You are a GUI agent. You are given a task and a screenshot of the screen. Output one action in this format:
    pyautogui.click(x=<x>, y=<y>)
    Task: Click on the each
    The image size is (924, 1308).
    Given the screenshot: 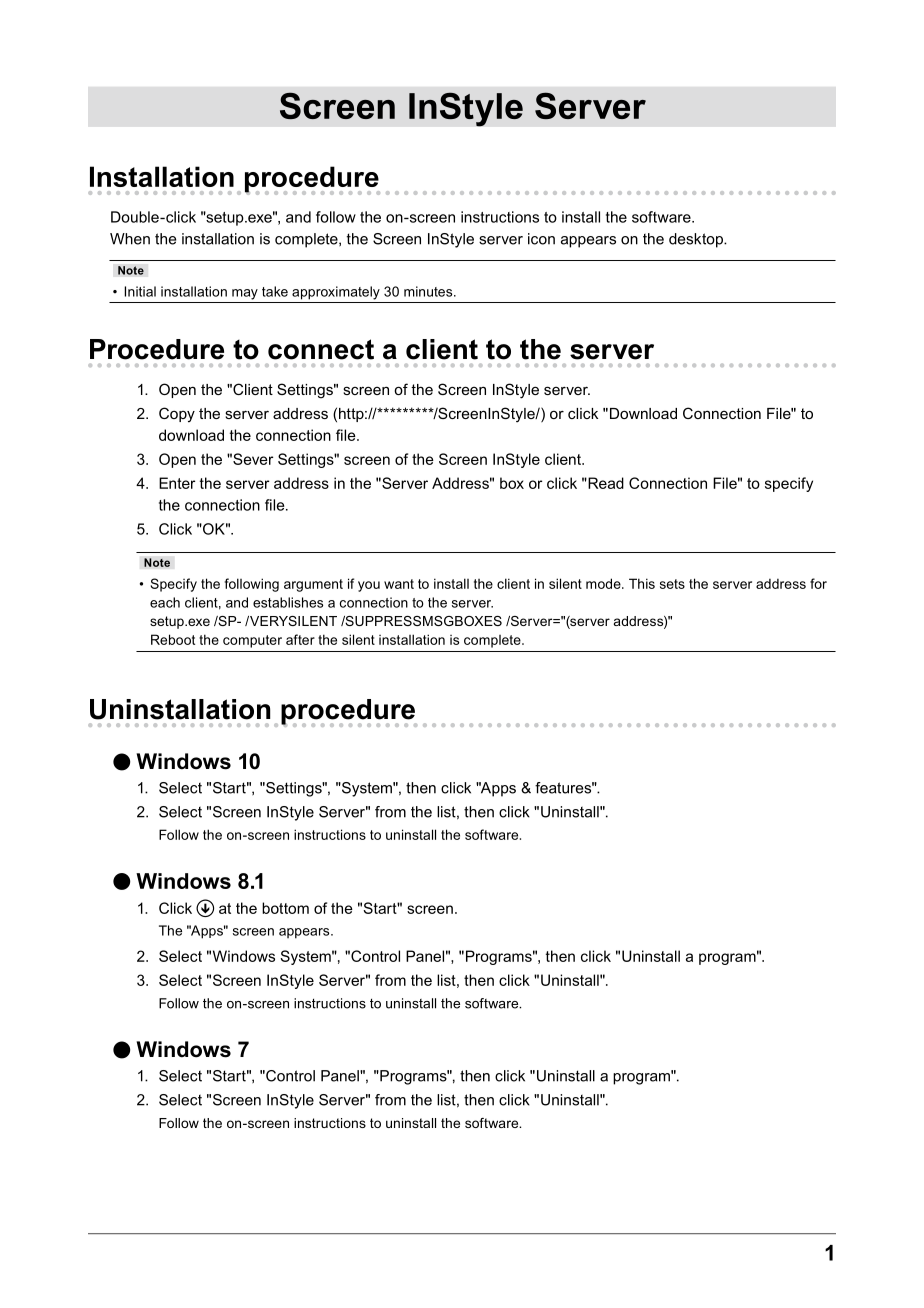 What is the action you would take?
    pyautogui.click(x=165, y=602)
